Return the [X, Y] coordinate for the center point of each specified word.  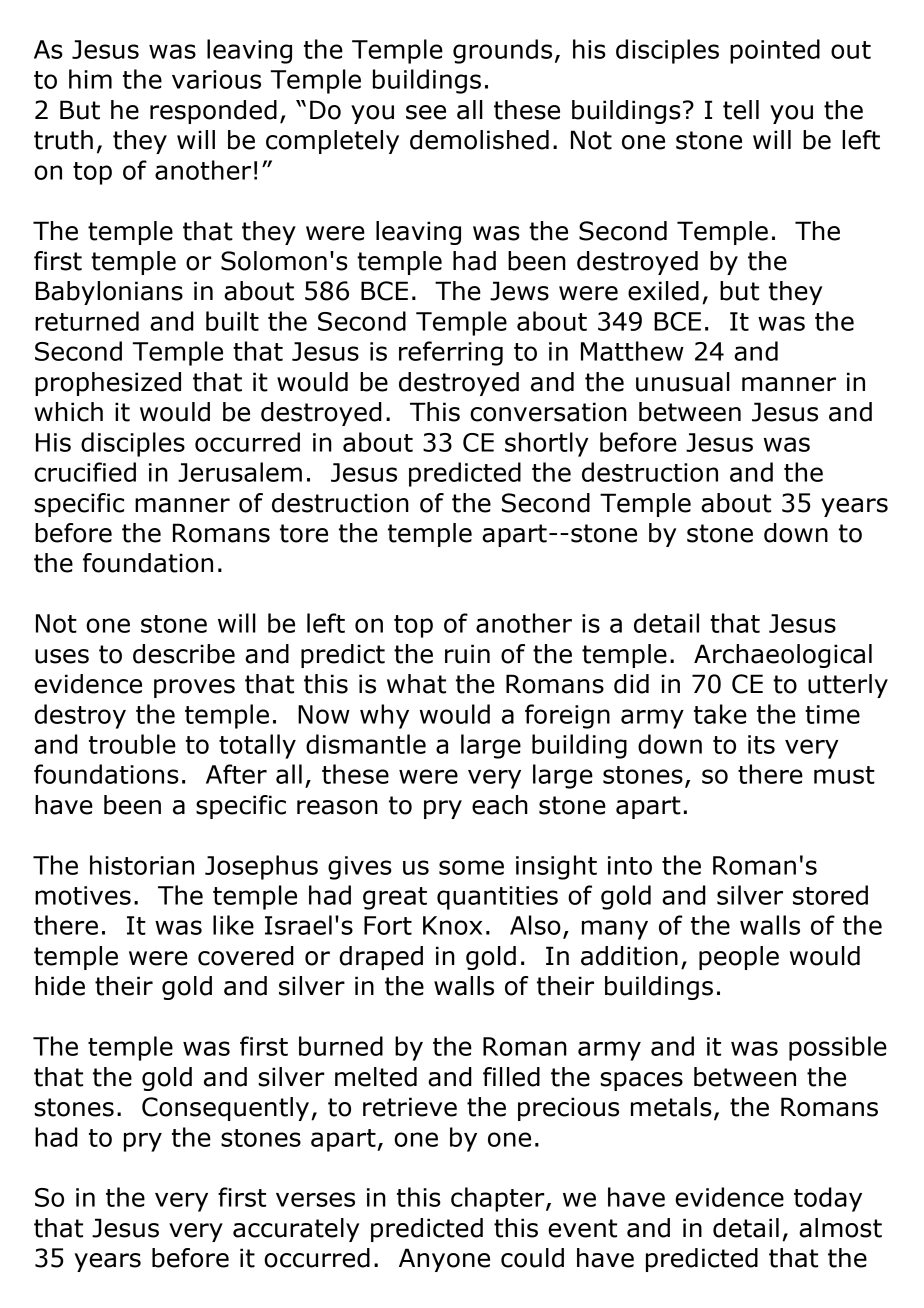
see [426, 112]
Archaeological [783, 656]
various [216, 79]
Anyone [444, 1260]
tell [741, 110]
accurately [296, 1230]
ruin [467, 654]
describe [184, 654]
